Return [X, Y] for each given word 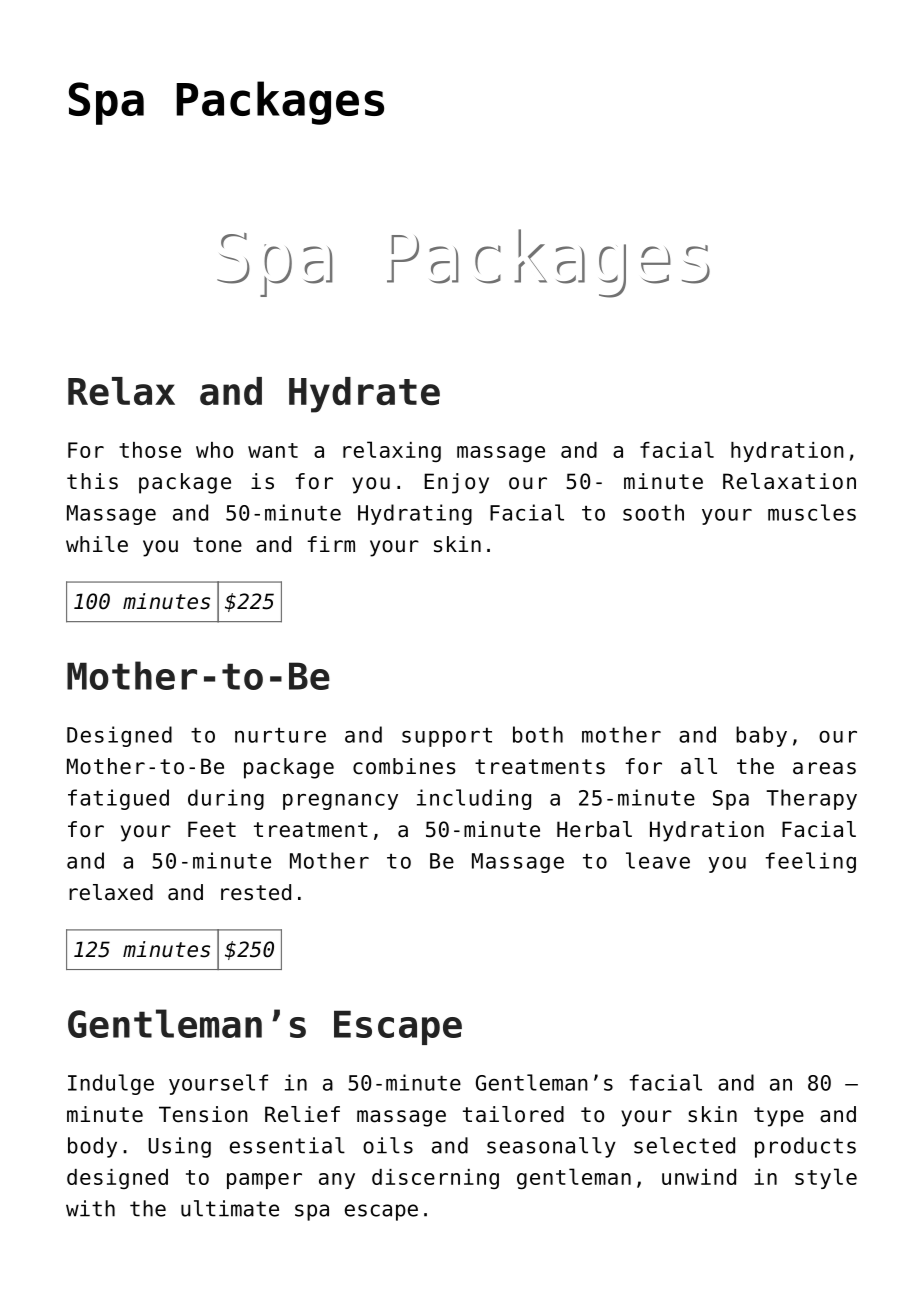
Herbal [594, 829]
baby [761, 736]
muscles [812, 512]
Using [179, 1147]
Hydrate [364, 395]
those [150, 450]
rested [256, 892]
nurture [280, 735]
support [447, 737]
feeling [810, 862]
